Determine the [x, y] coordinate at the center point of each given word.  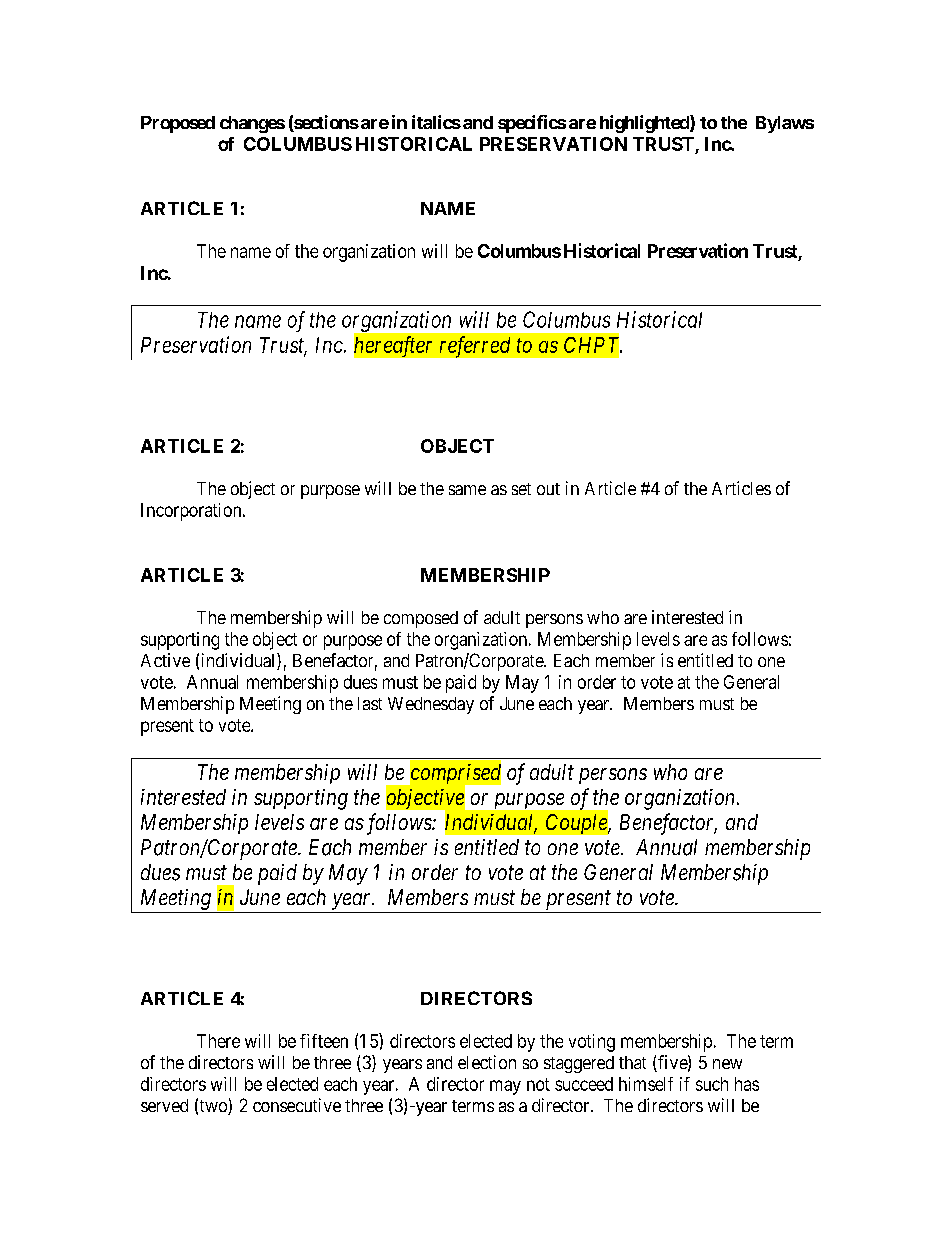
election [487, 1062]
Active [165, 660]
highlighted [645, 124]
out [548, 489]
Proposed [178, 124]
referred [475, 347]
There [218, 1041]
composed [421, 619]
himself [646, 1084]
